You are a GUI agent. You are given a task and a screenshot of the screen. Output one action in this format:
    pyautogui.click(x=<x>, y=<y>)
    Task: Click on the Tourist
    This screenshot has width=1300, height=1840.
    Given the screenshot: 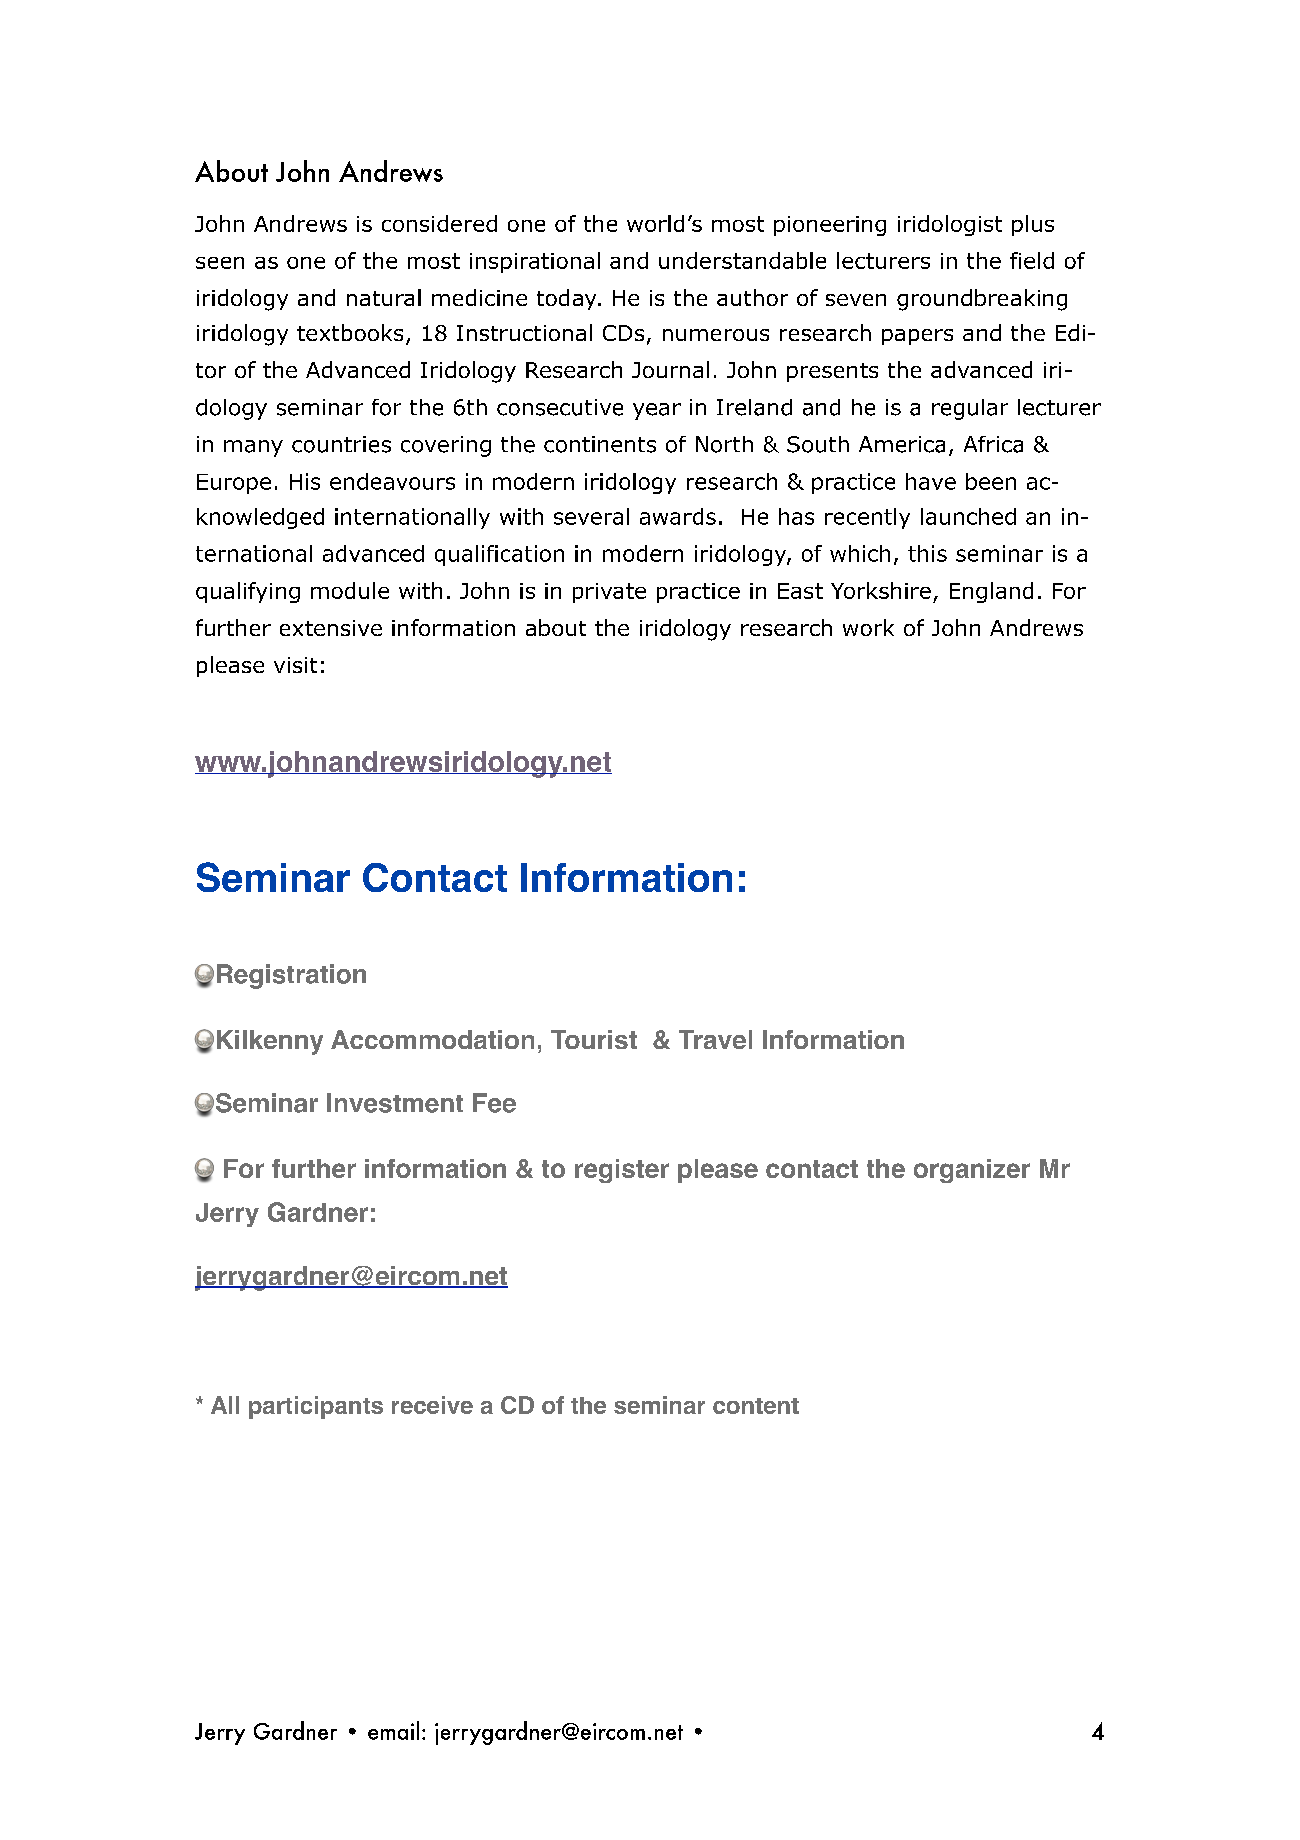 What is the action you would take?
    pyautogui.click(x=594, y=1039)
